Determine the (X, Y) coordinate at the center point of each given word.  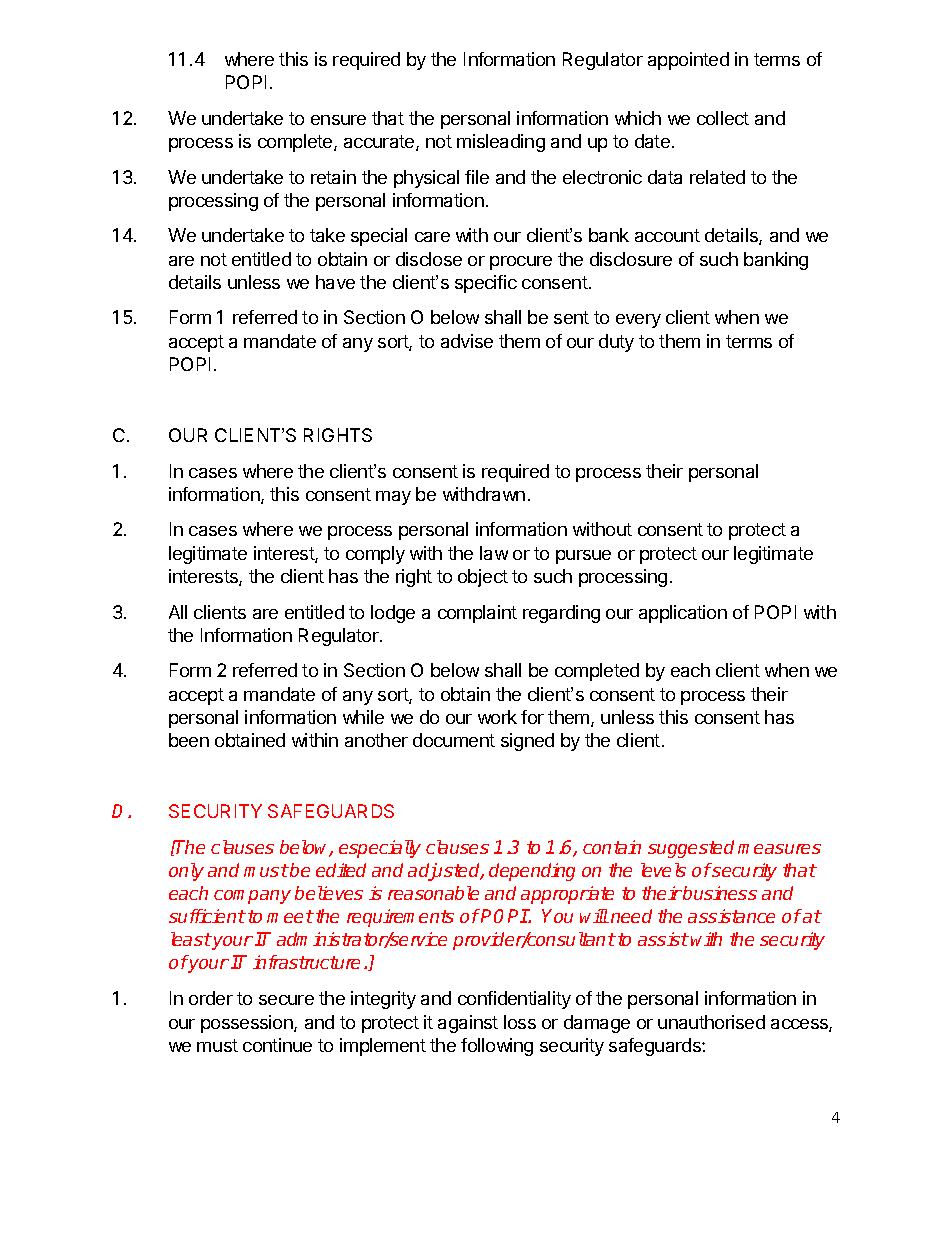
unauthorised (711, 1022)
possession (248, 1024)
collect (723, 118)
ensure (338, 120)
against (468, 1024)
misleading (501, 143)
